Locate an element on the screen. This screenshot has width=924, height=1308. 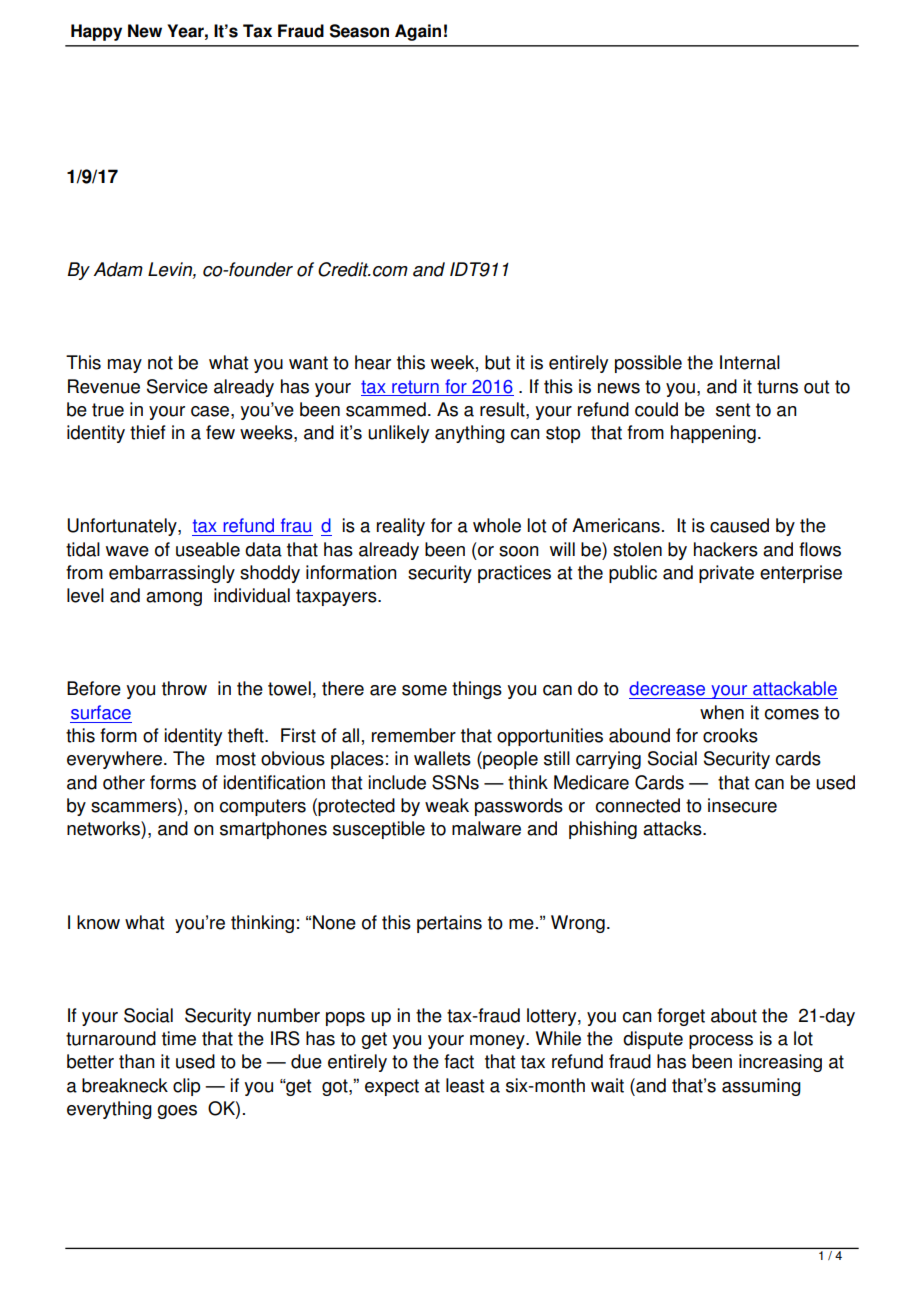
Again is located at coordinates (418, 32).
